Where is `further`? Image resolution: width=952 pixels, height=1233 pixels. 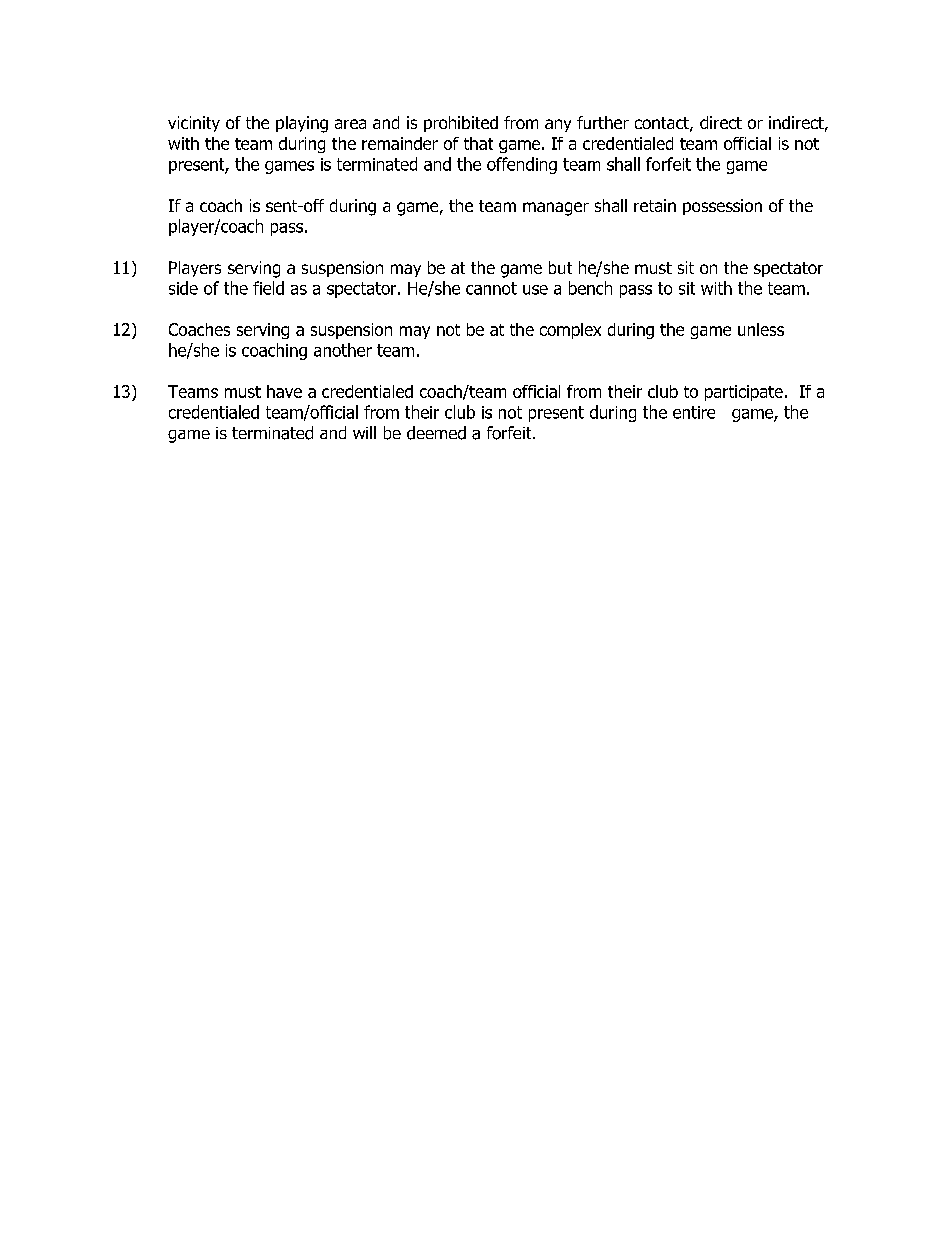
further is located at coordinates (603, 122).
